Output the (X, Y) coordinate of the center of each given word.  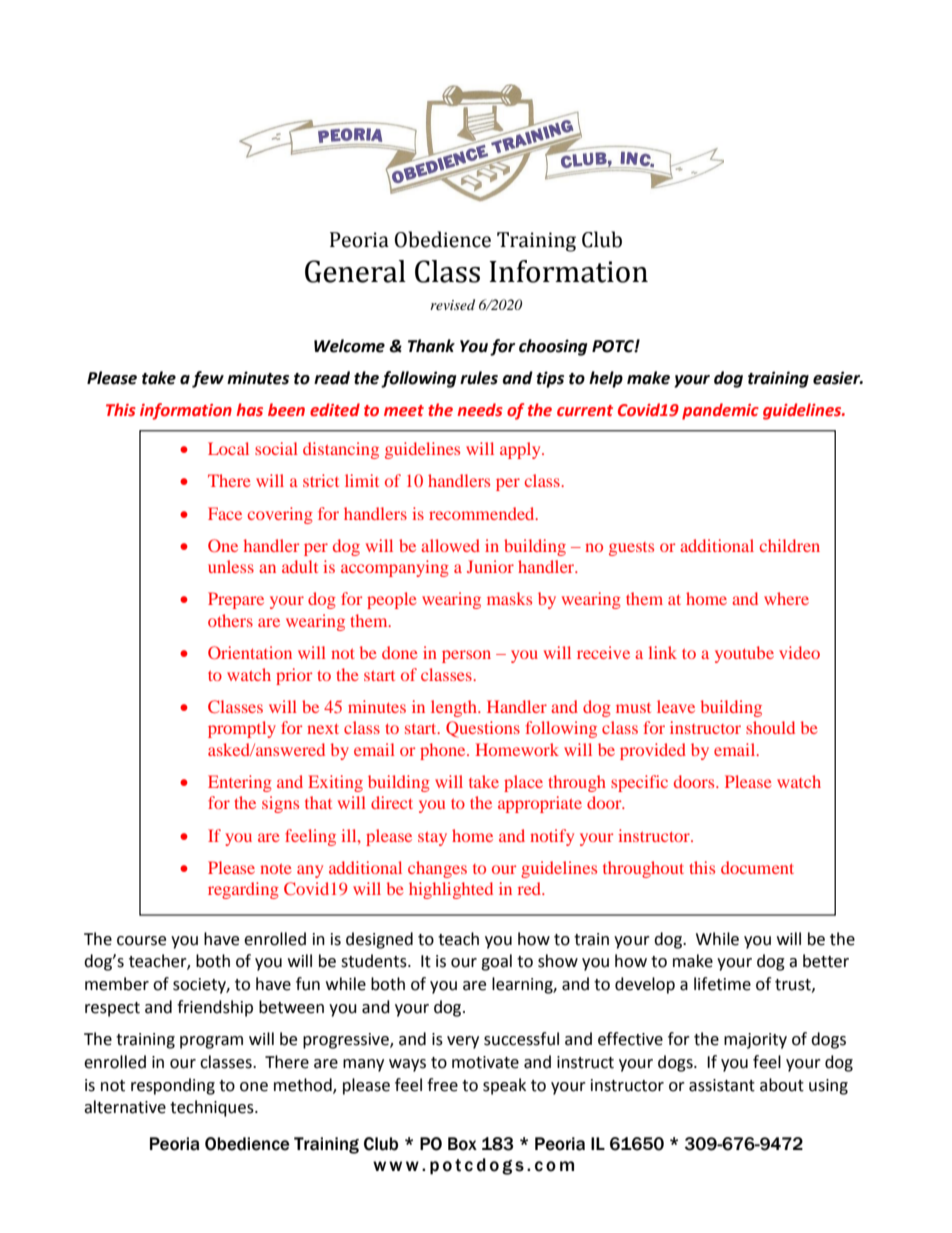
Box (462, 1144)
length (455, 708)
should (770, 727)
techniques (213, 1108)
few (208, 379)
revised (452, 304)
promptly (242, 729)
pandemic (720, 411)
